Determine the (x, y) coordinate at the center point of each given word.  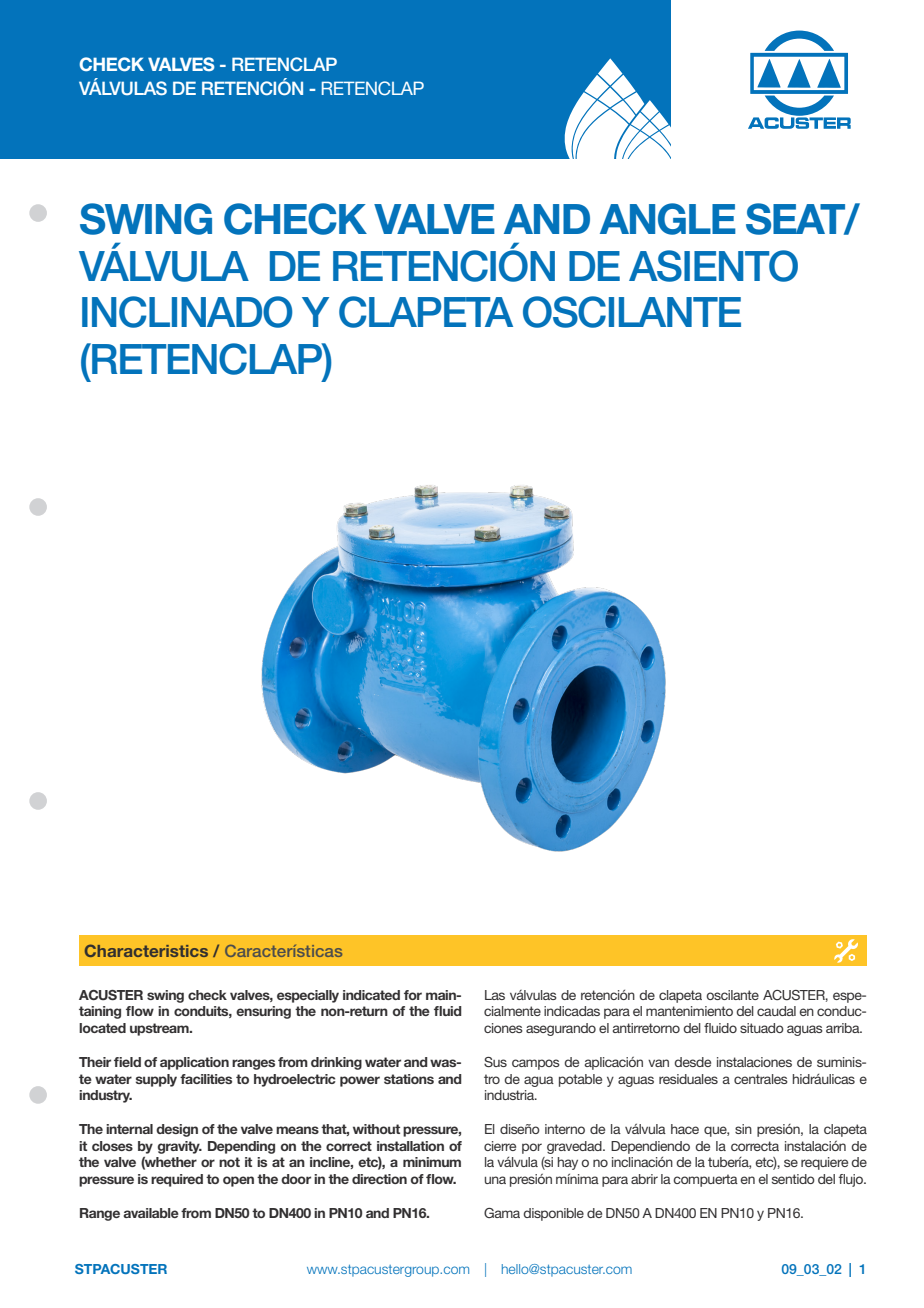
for (413, 995)
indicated (371, 995)
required (177, 1180)
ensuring (263, 1012)
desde (692, 1062)
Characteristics (146, 950)
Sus (495, 1062)
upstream (160, 1029)
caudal (776, 1011)
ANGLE (668, 219)
